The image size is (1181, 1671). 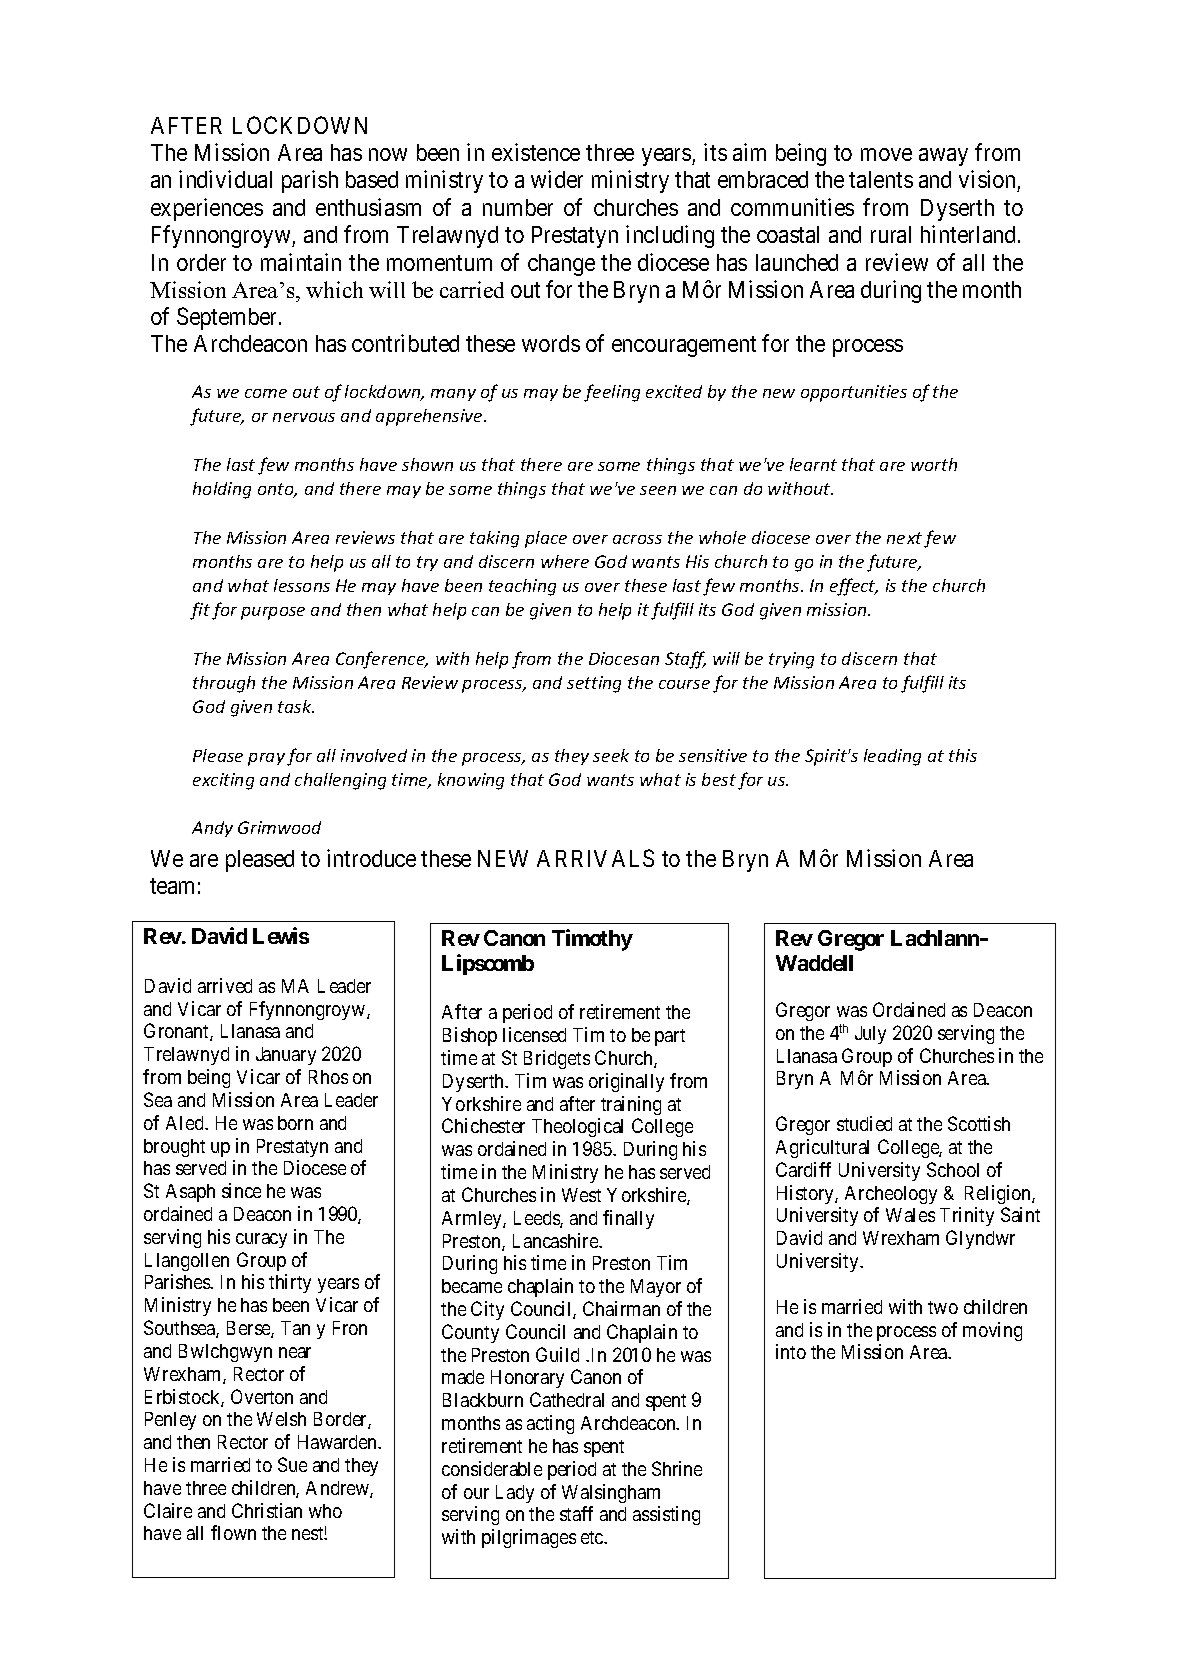 I want to click on ARRIVALS, so click(x=595, y=858).
